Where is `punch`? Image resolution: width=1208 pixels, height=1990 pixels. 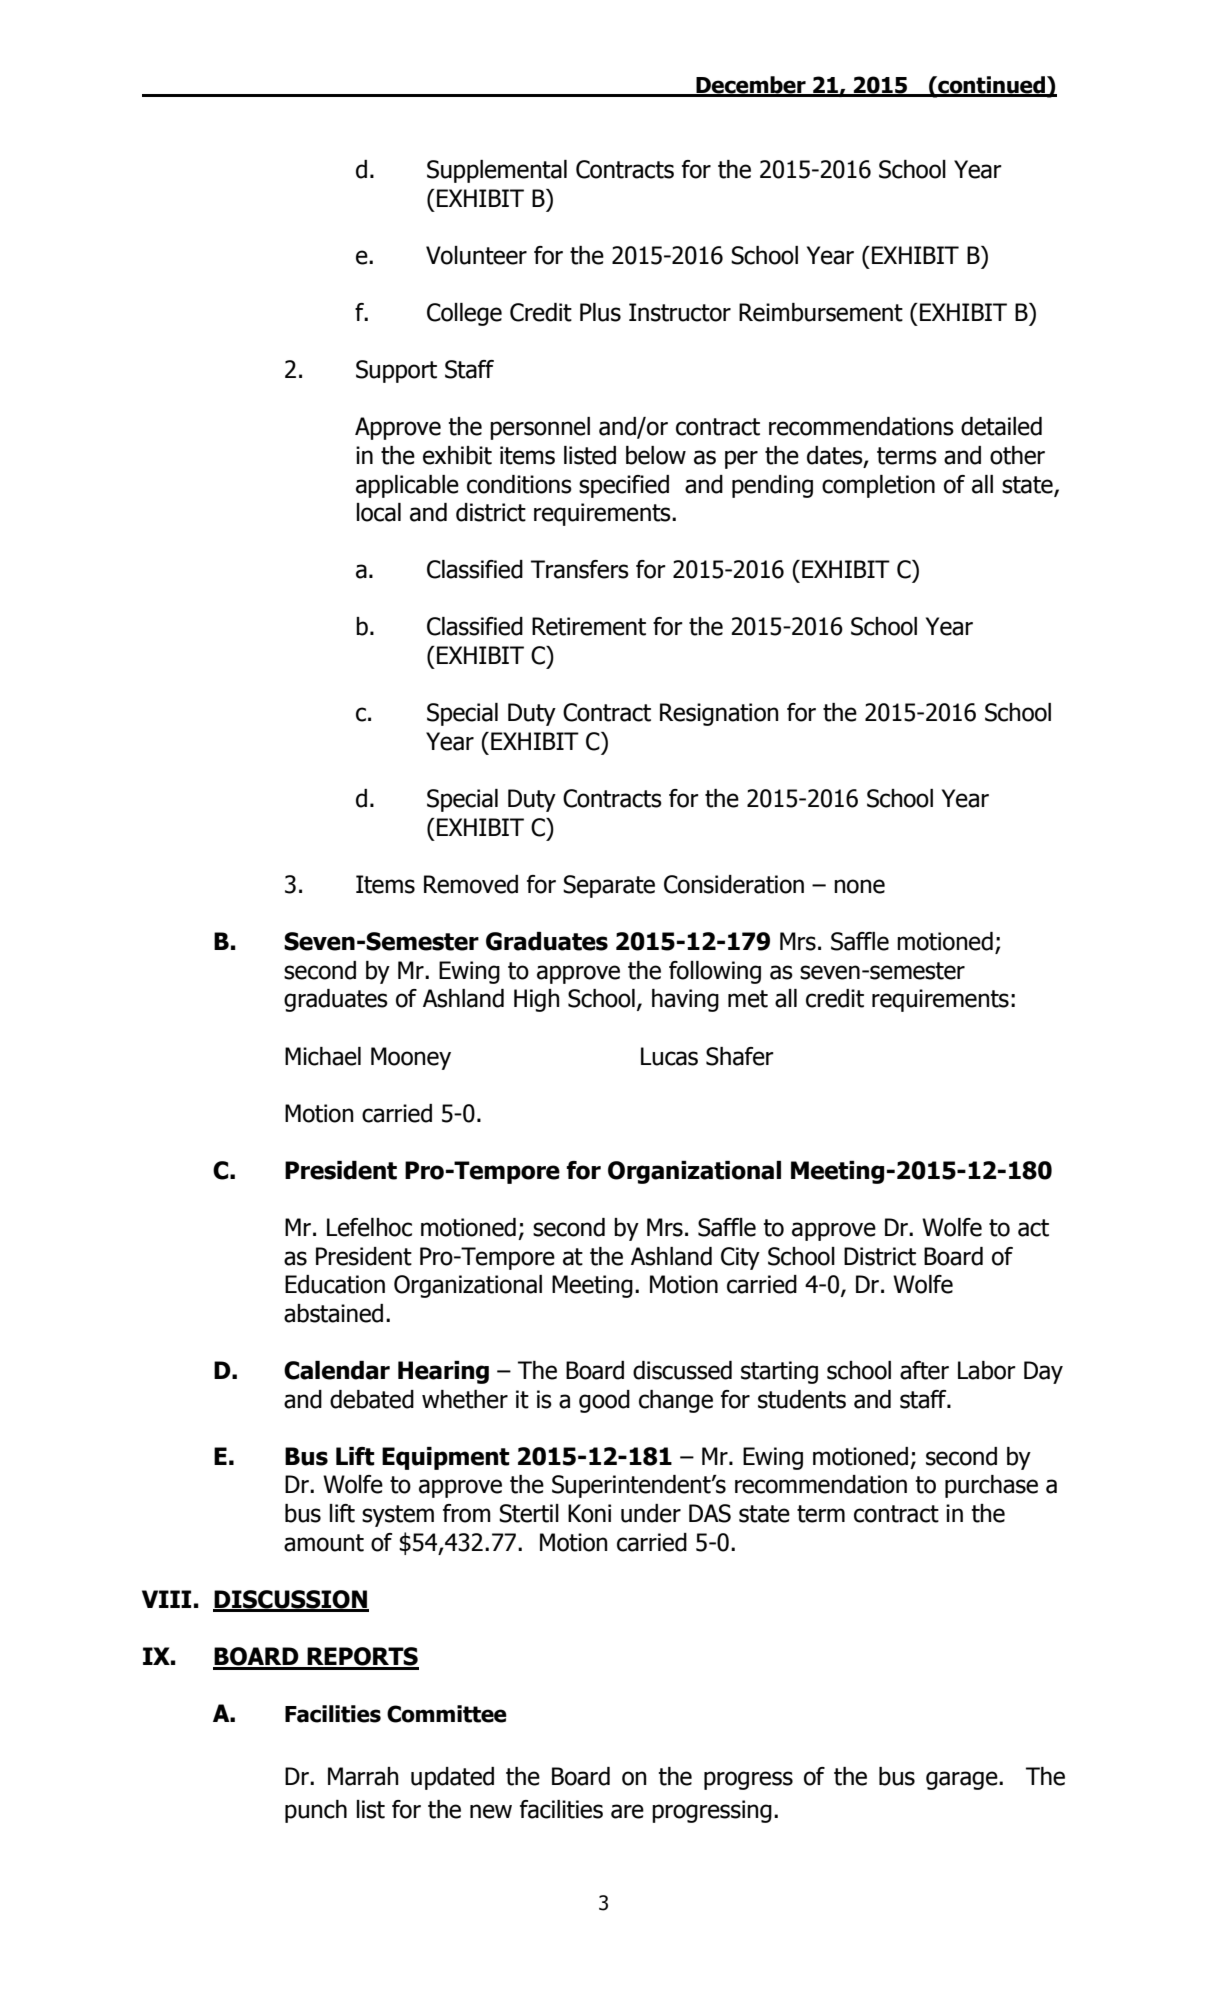 punch is located at coordinates (316, 1811).
